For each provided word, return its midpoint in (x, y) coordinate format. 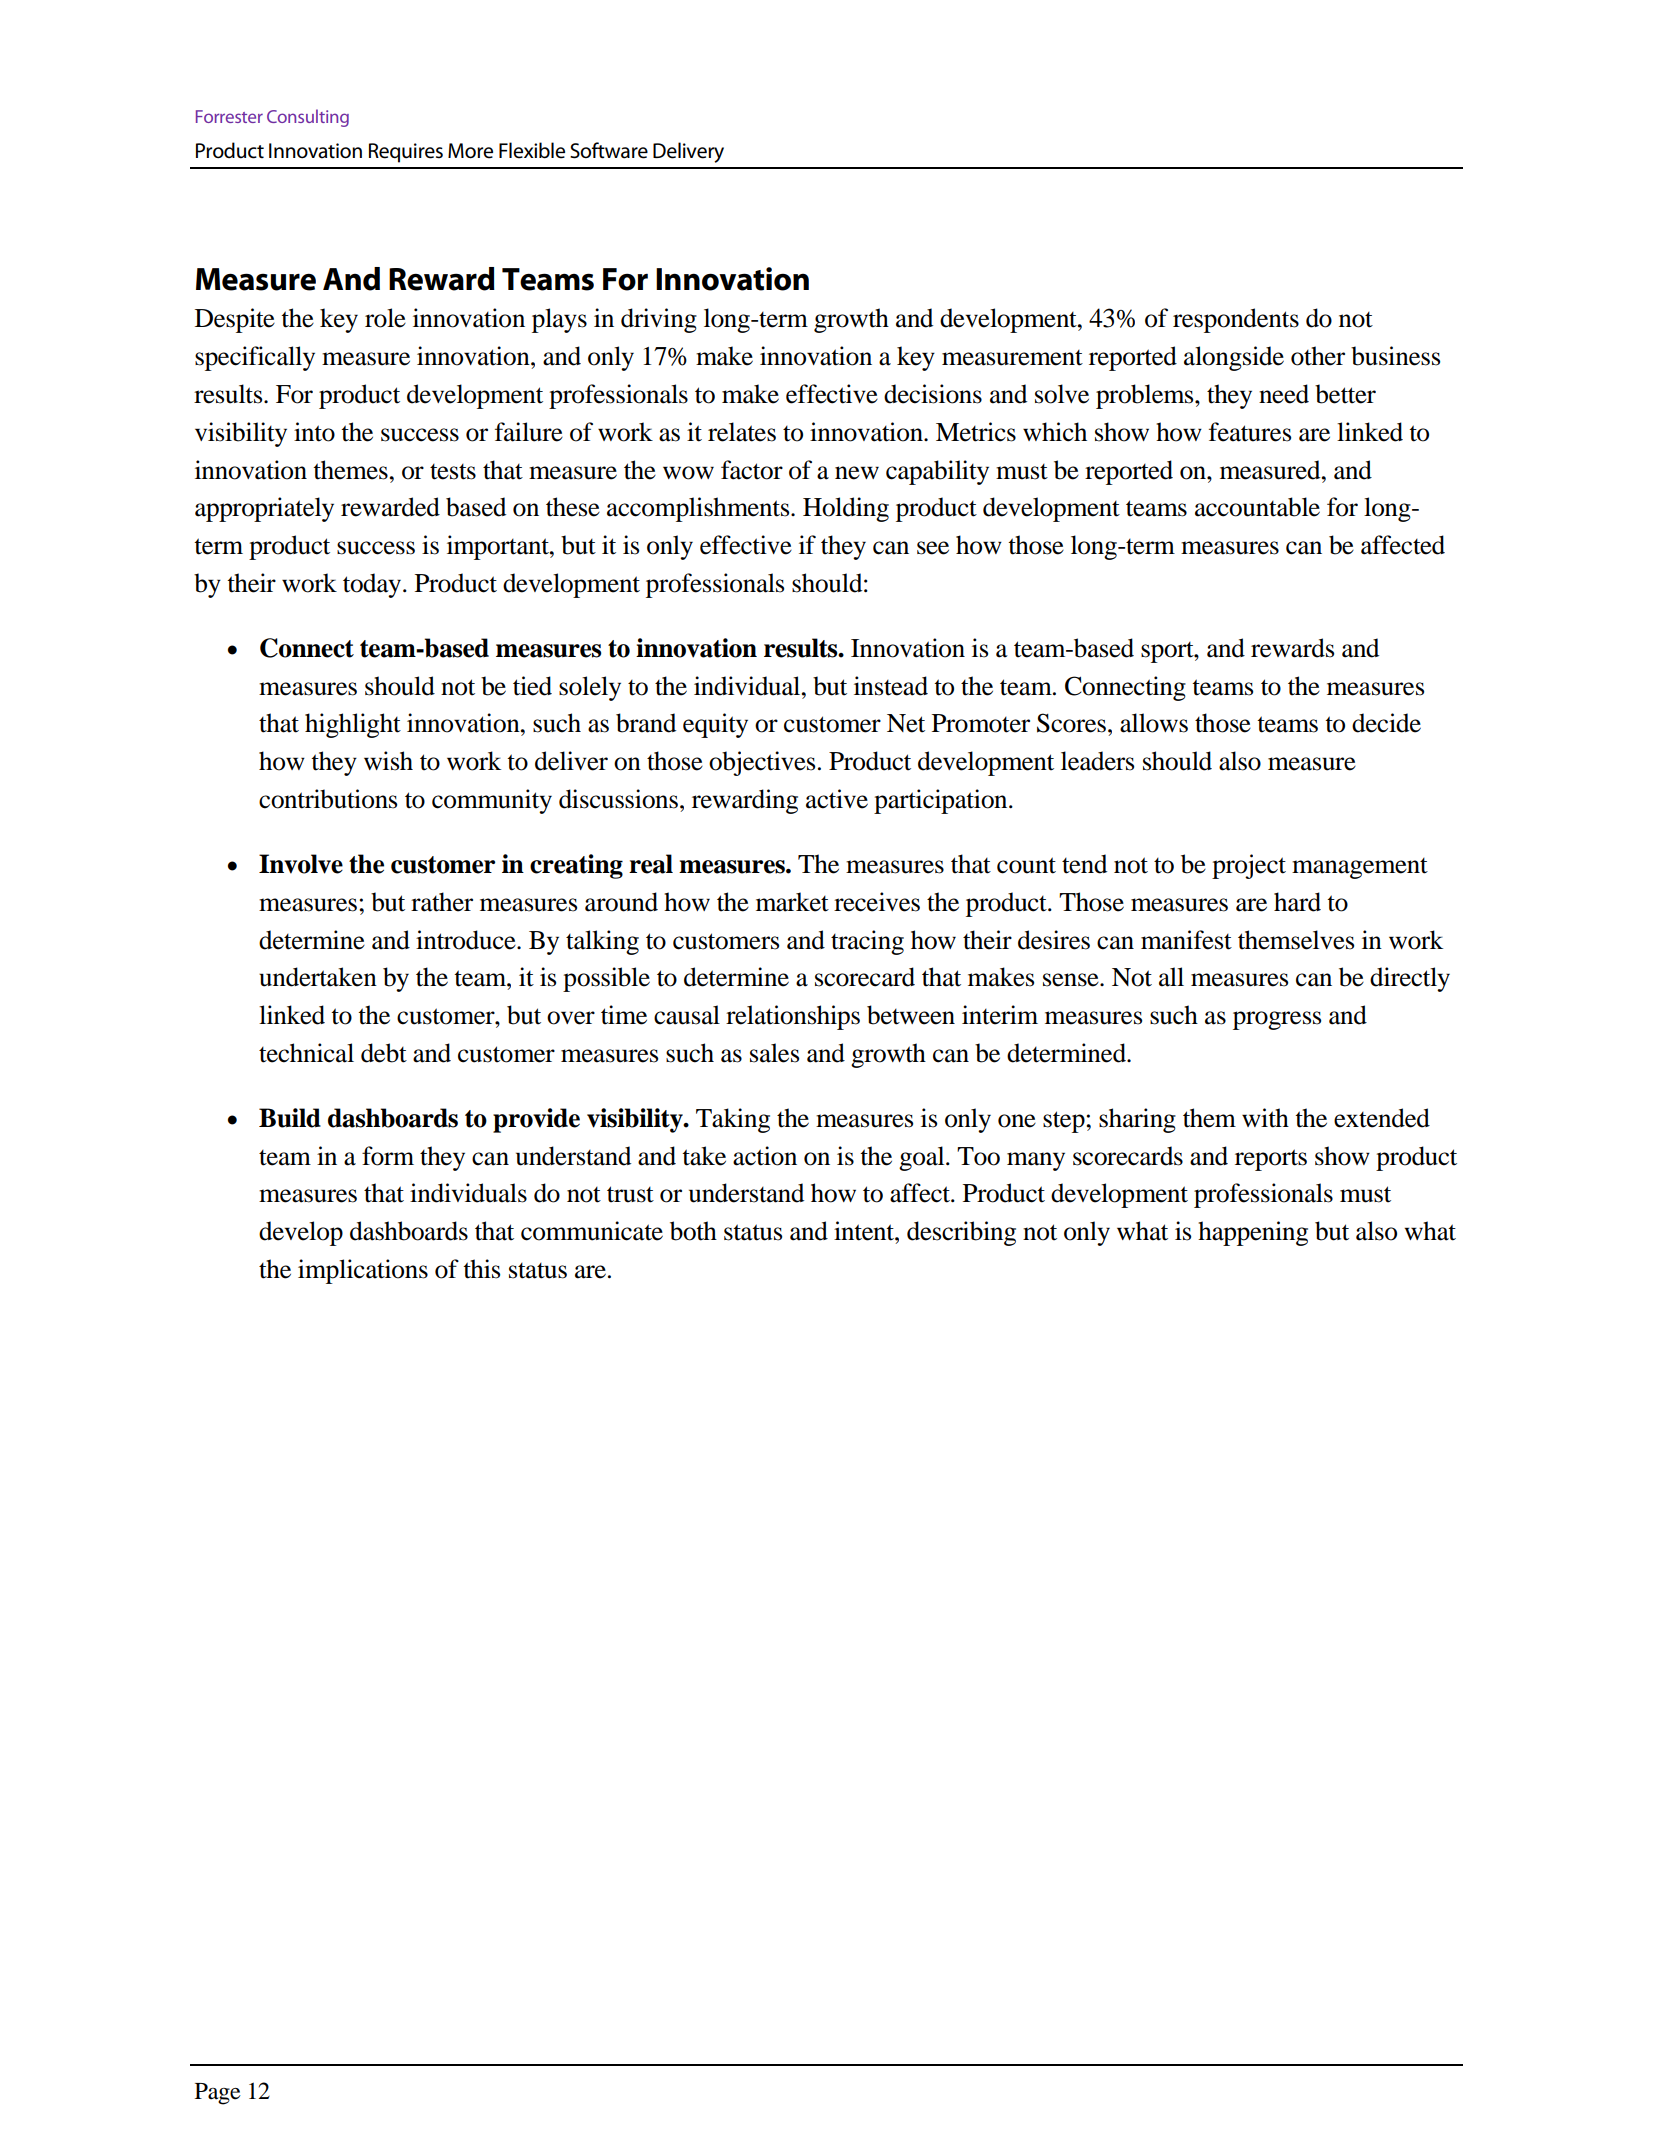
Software (609, 150)
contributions (328, 799)
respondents (1236, 320)
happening (1253, 1233)
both (693, 1231)
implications (363, 1271)
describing (961, 1233)
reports (1271, 1160)
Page (218, 2094)
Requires (406, 153)
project (1249, 866)
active (837, 799)
